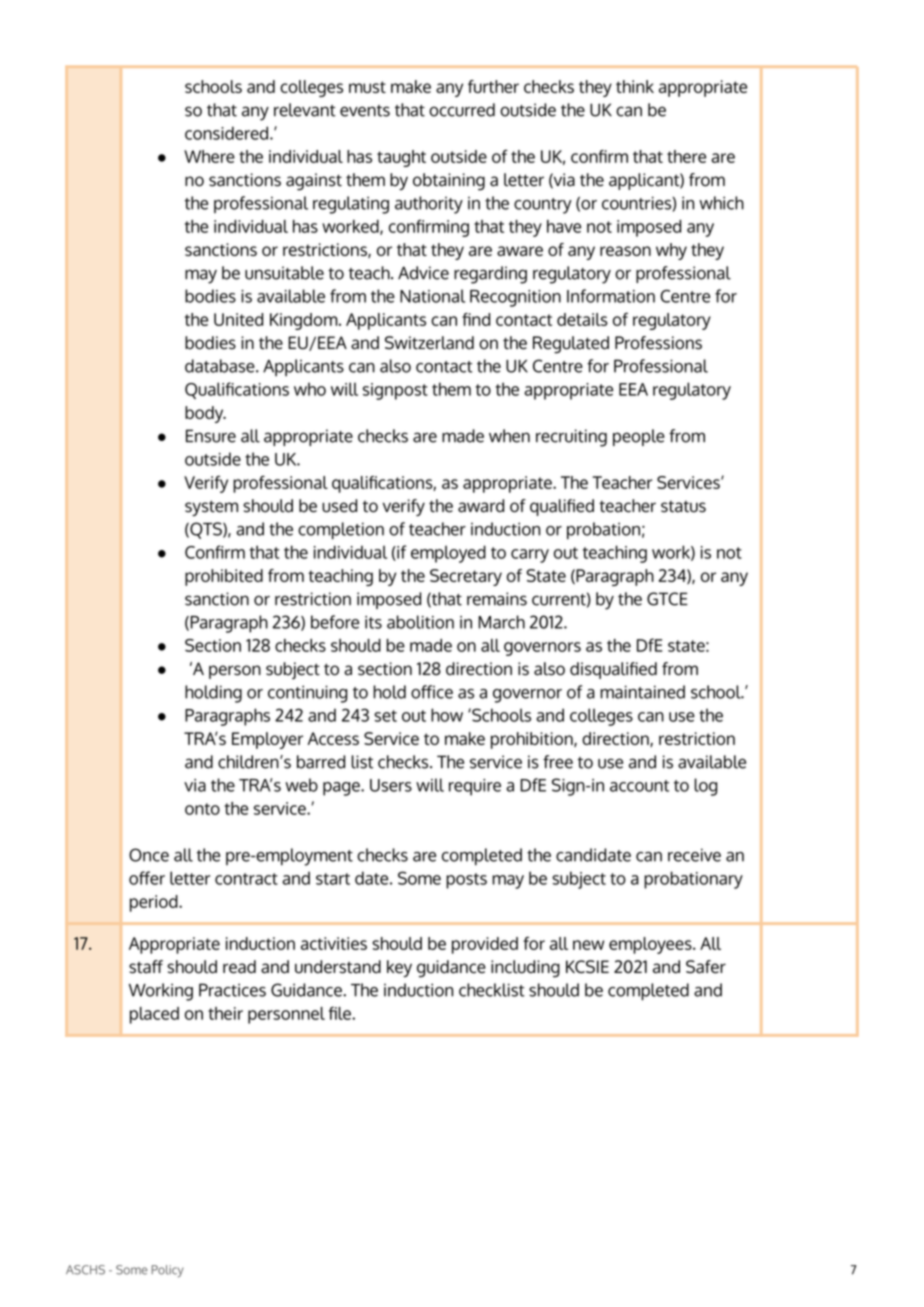 Image resolution: width=924 pixels, height=1307 pixels. I want to click on key, so click(399, 968).
